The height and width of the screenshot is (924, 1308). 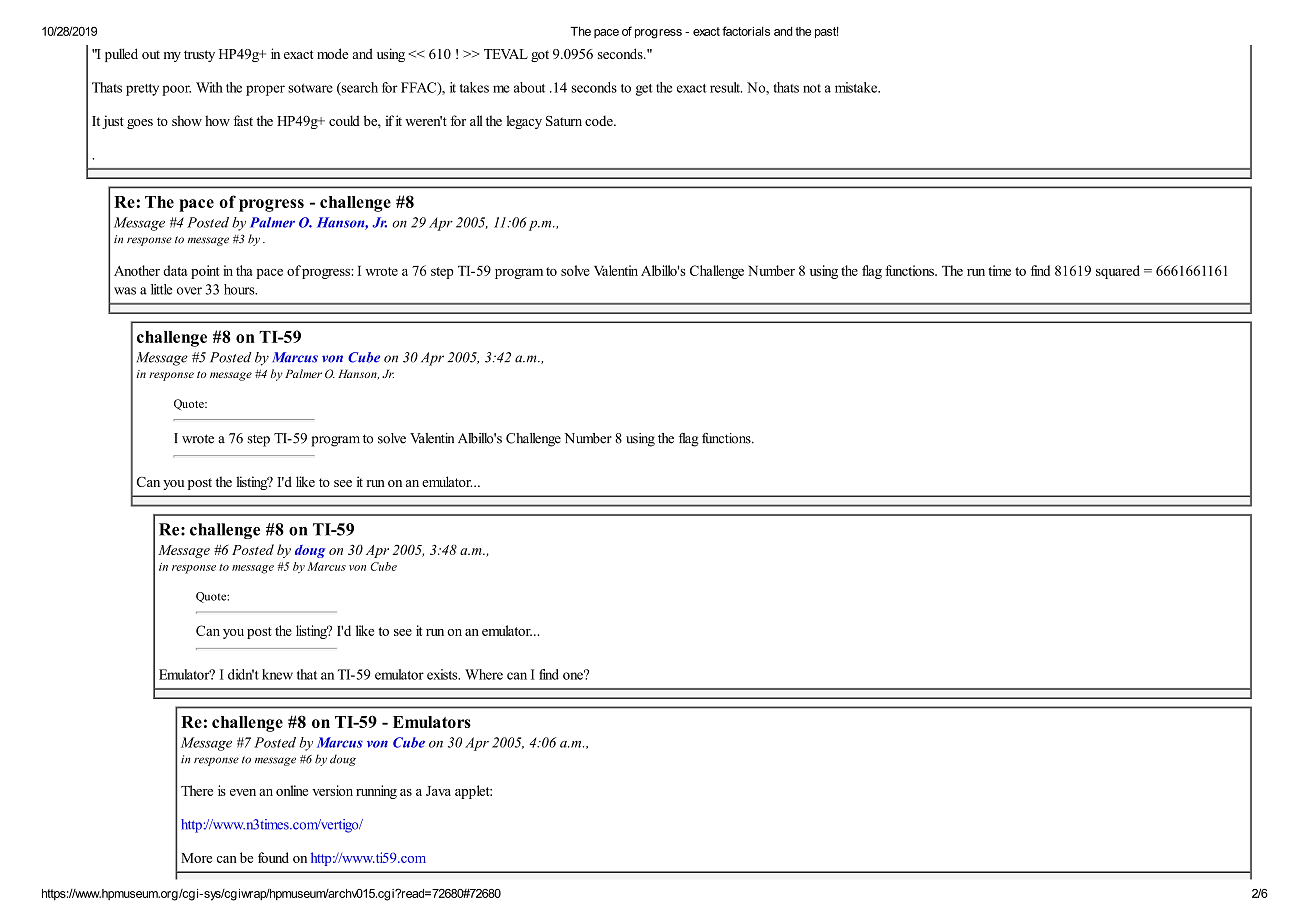 What do you see at coordinates (376, 792) in the screenshot?
I see `running` at bounding box center [376, 792].
